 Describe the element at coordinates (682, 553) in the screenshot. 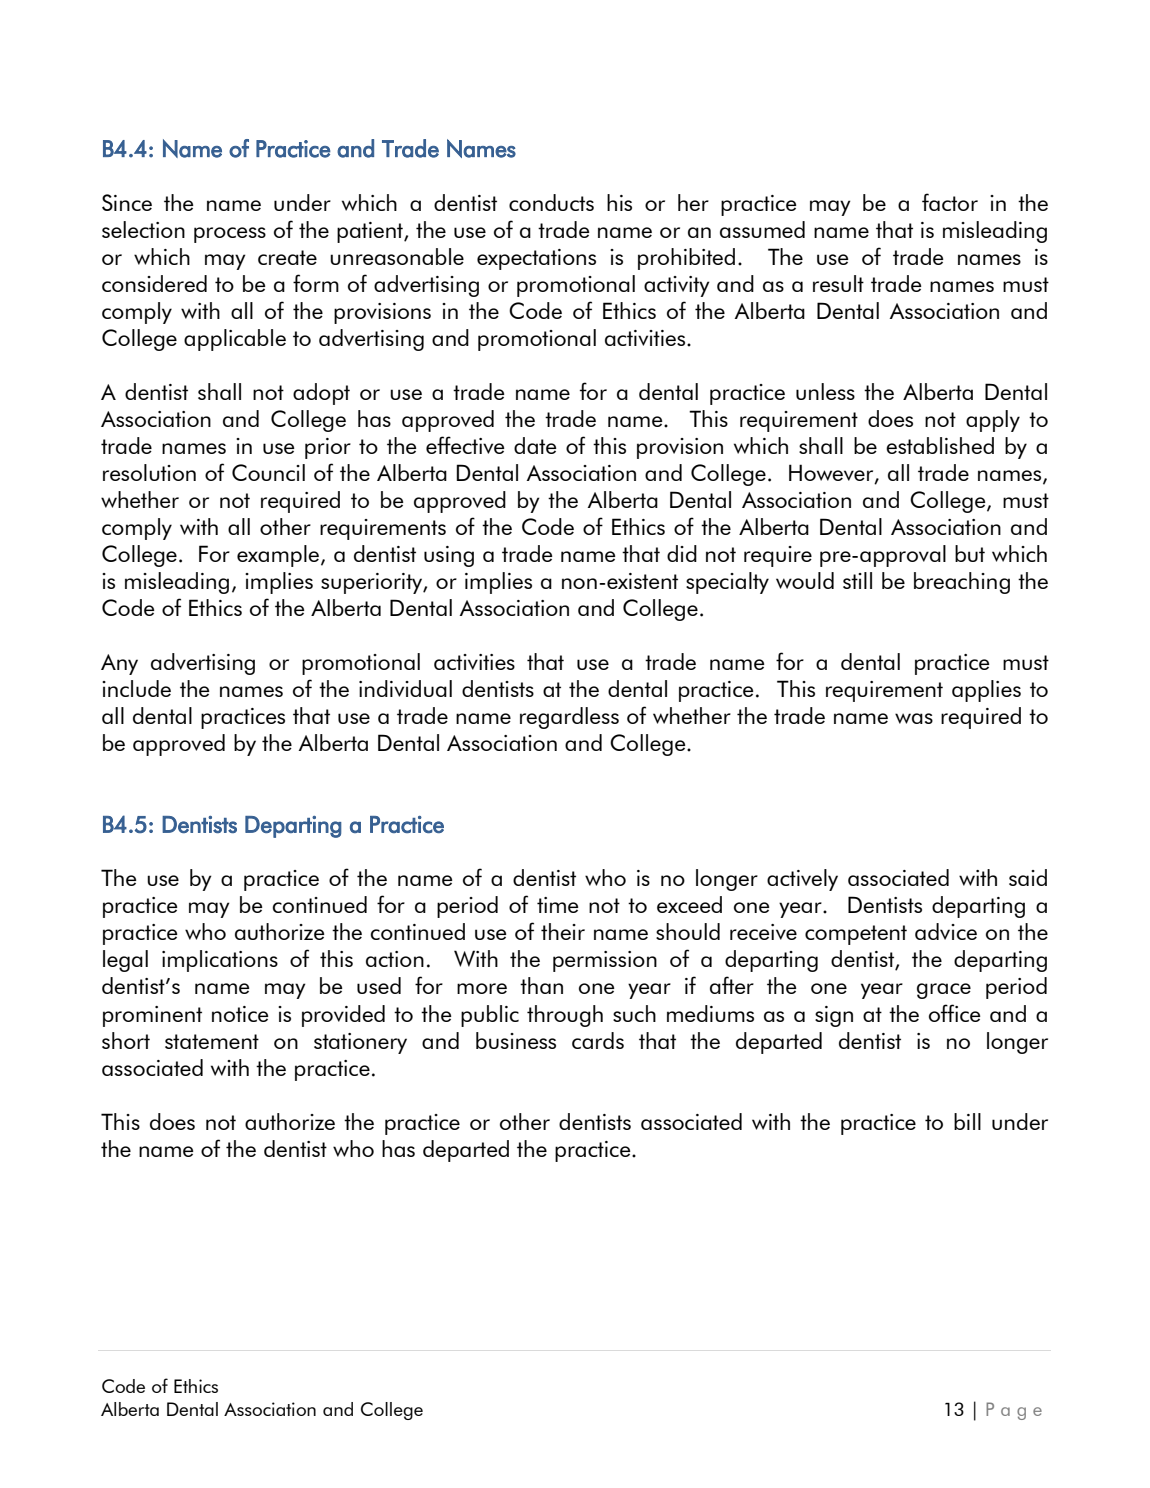

I see `did` at that location.
